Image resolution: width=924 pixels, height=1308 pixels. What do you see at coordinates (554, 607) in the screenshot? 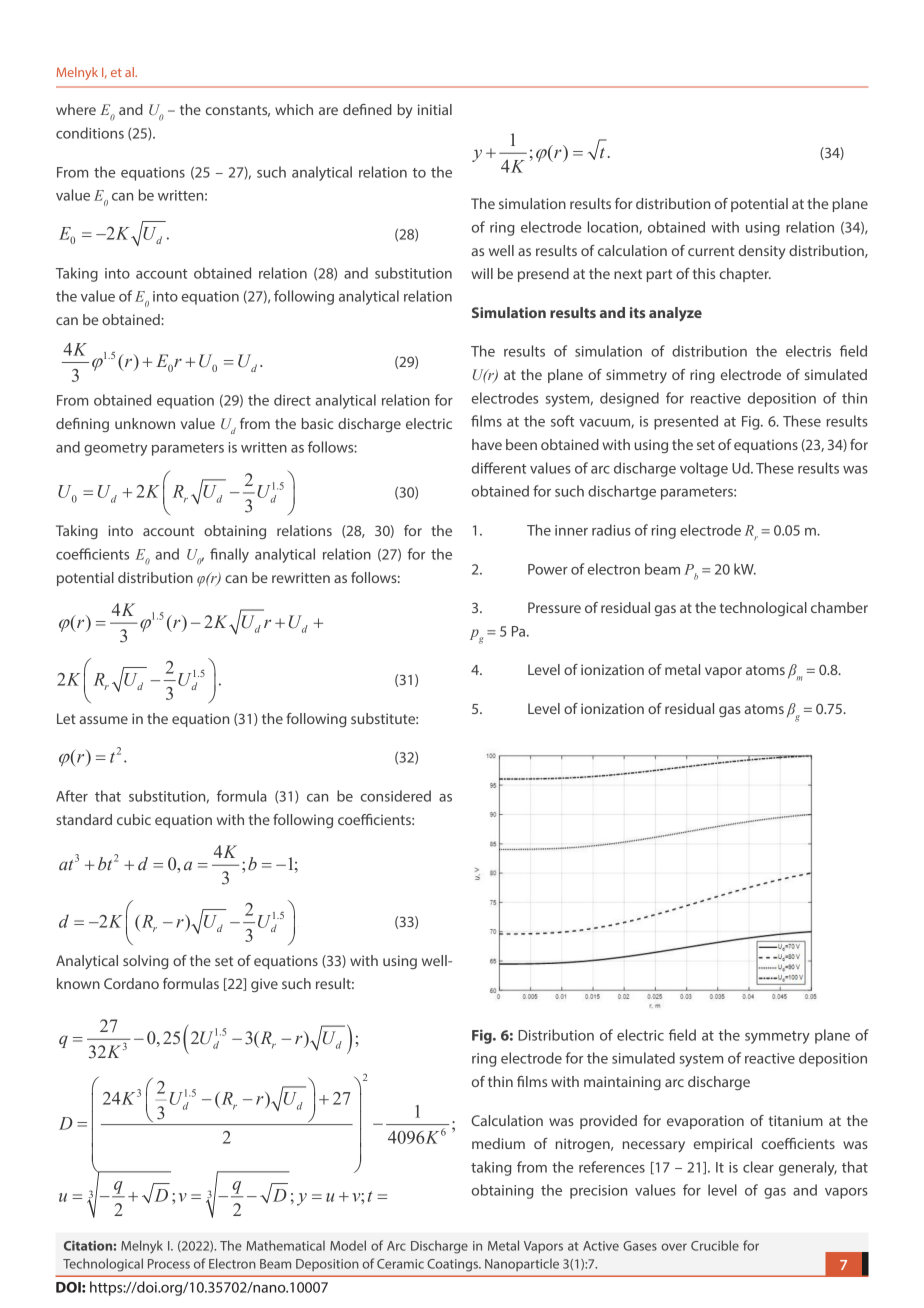
I see `Pressure` at bounding box center [554, 607].
